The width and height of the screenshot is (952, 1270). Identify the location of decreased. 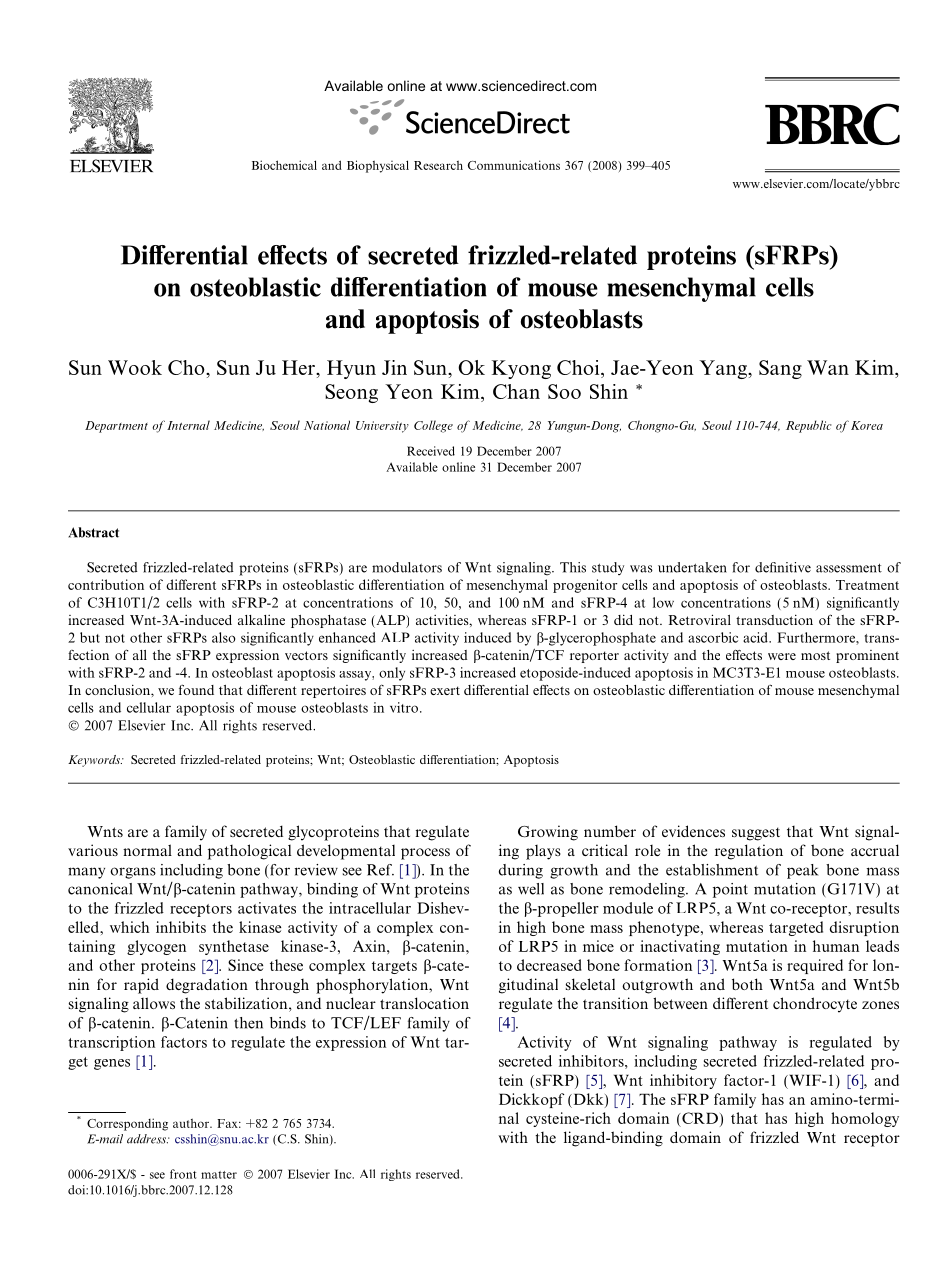
(549, 965).
